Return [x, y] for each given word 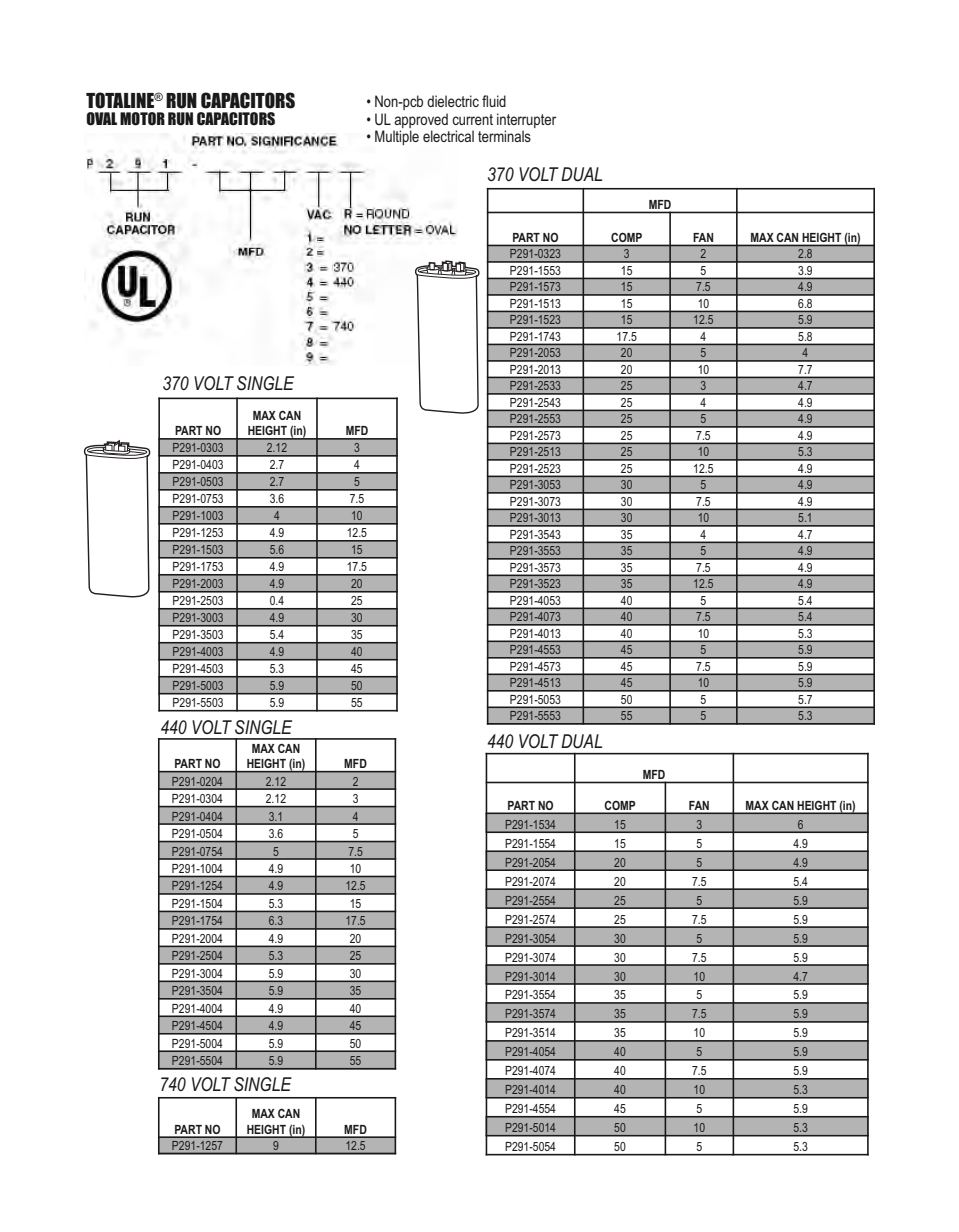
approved [421, 120]
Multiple [397, 137]
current [472, 119]
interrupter [526, 120]
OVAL [101, 119]
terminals [504, 136]
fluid [494, 101]
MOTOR [142, 119]
